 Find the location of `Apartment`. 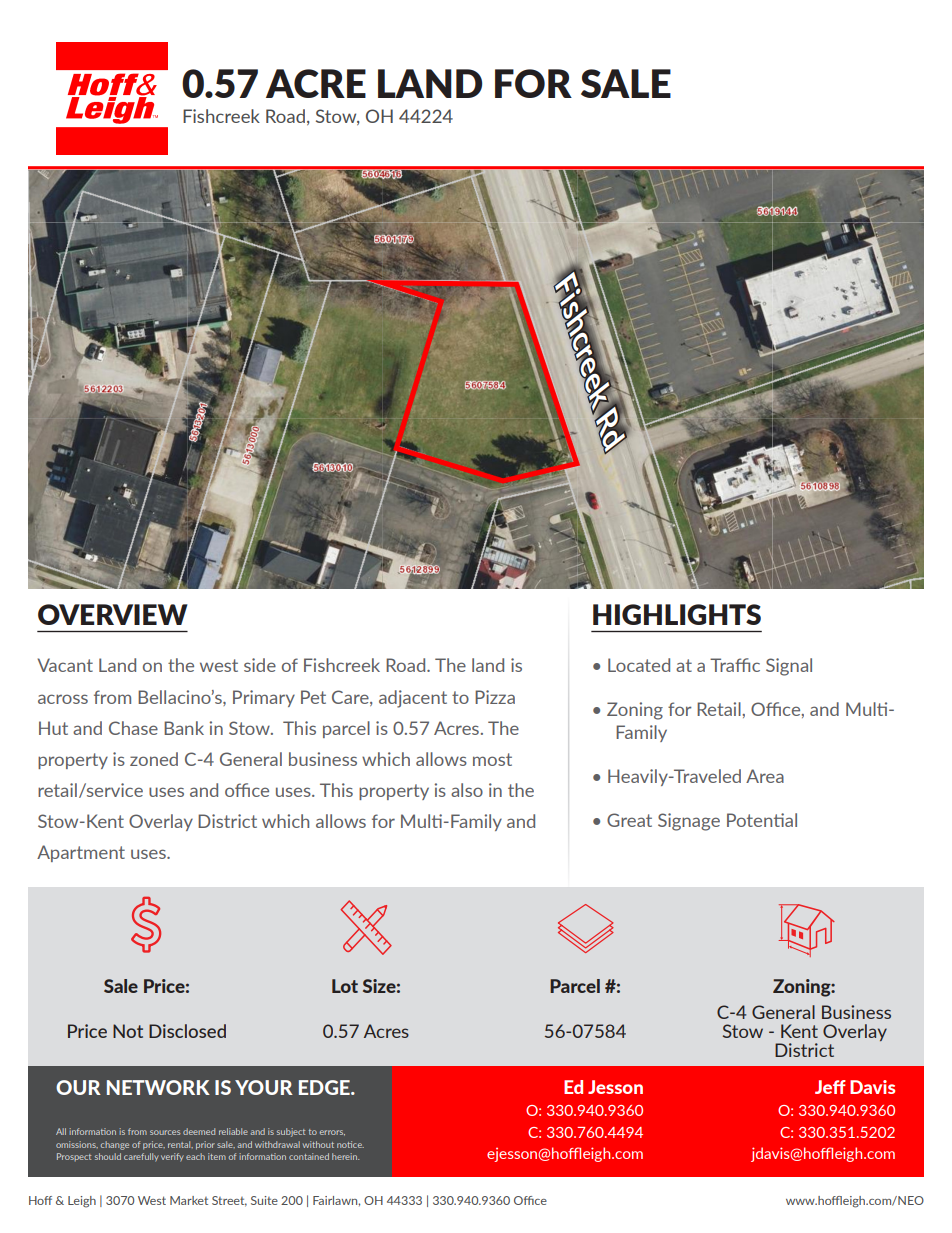

Apartment is located at coordinates (81, 853).
